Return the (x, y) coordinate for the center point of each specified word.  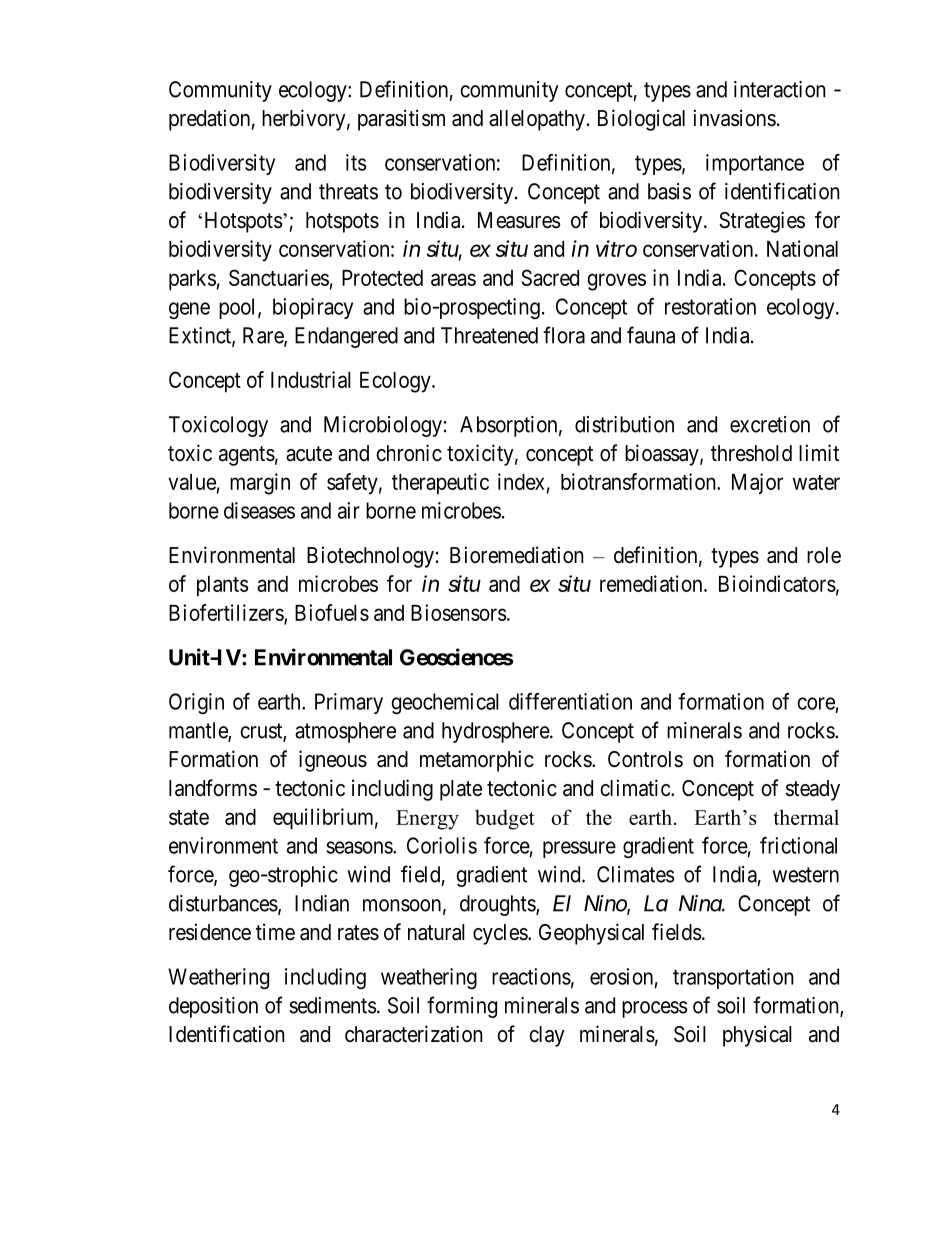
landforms (213, 788)
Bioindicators (777, 583)
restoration (710, 306)
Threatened (489, 335)
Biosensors (459, 612)
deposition (213, 1007)
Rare (264, 336)
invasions (735, 118)
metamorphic (477, 761)
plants (223, 586)
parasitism (401, 120)
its (356, 162)
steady (813, 790)
